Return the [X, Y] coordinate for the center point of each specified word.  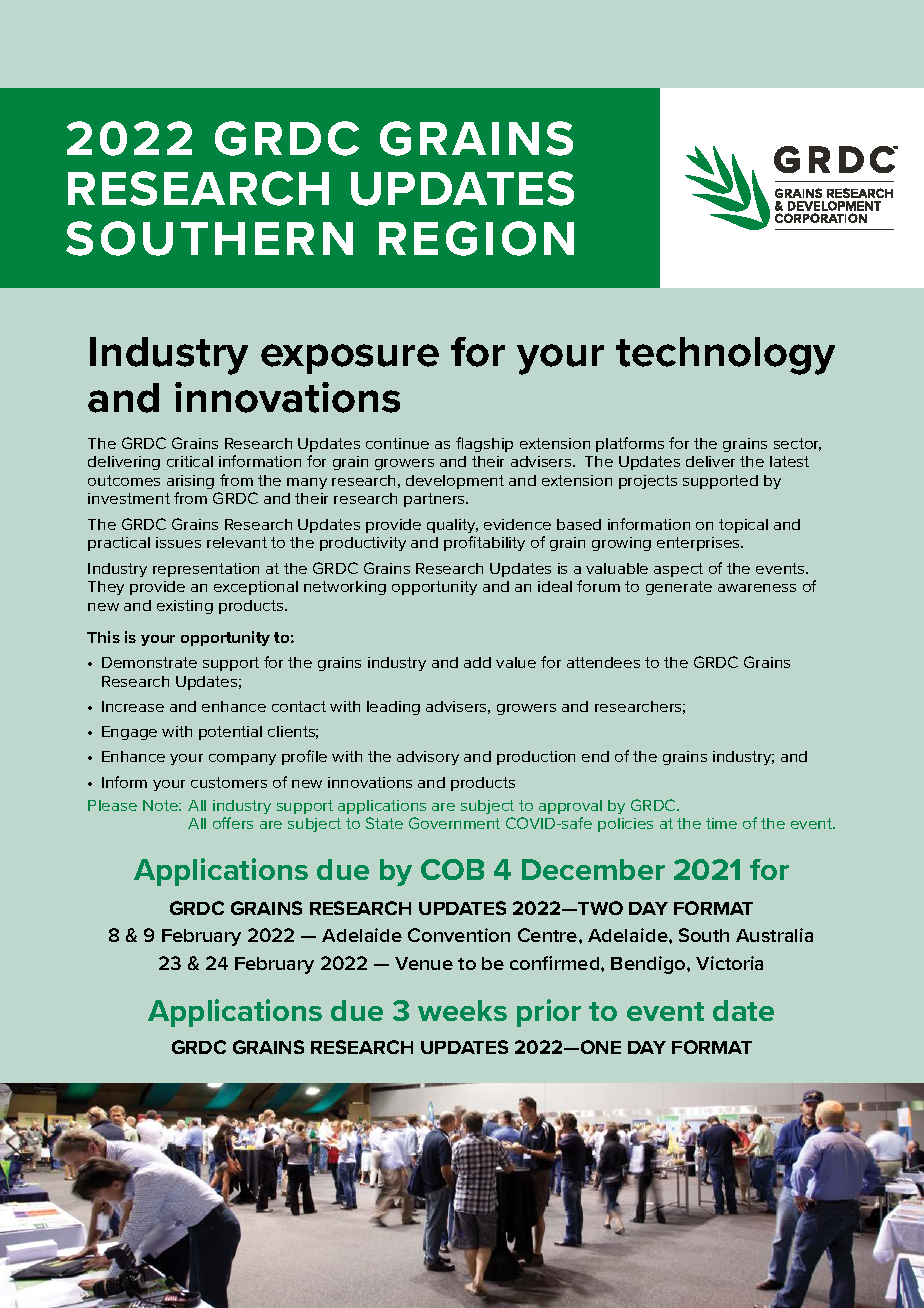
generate [679, 588]
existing [185, 607]
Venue [424, 963]
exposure [350, 359]
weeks [462, 1010]
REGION [476, 238]
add [477, 662]
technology [725, 356]
